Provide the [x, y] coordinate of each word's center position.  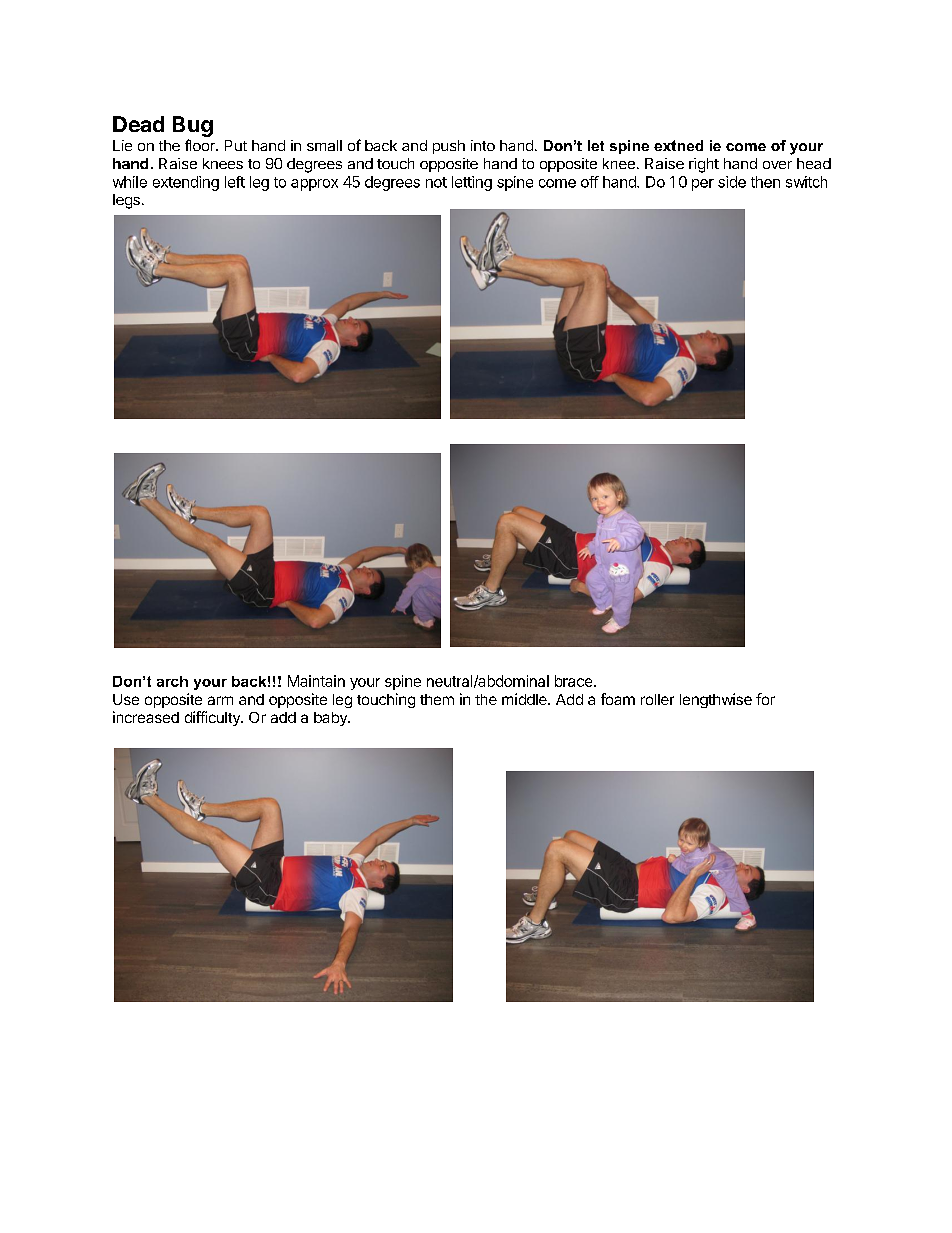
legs [126, 201]
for [765, 699]
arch [172, 681]
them [437, 699]
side [732, 182]
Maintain [316, 681]
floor [201, 145]
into [483, 145]
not [436, 182]
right [704, 165]
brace [573, 681]
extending [186, 183]
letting [472, 183]
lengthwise [716, 700]
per [703, 185]
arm [220, 700]
